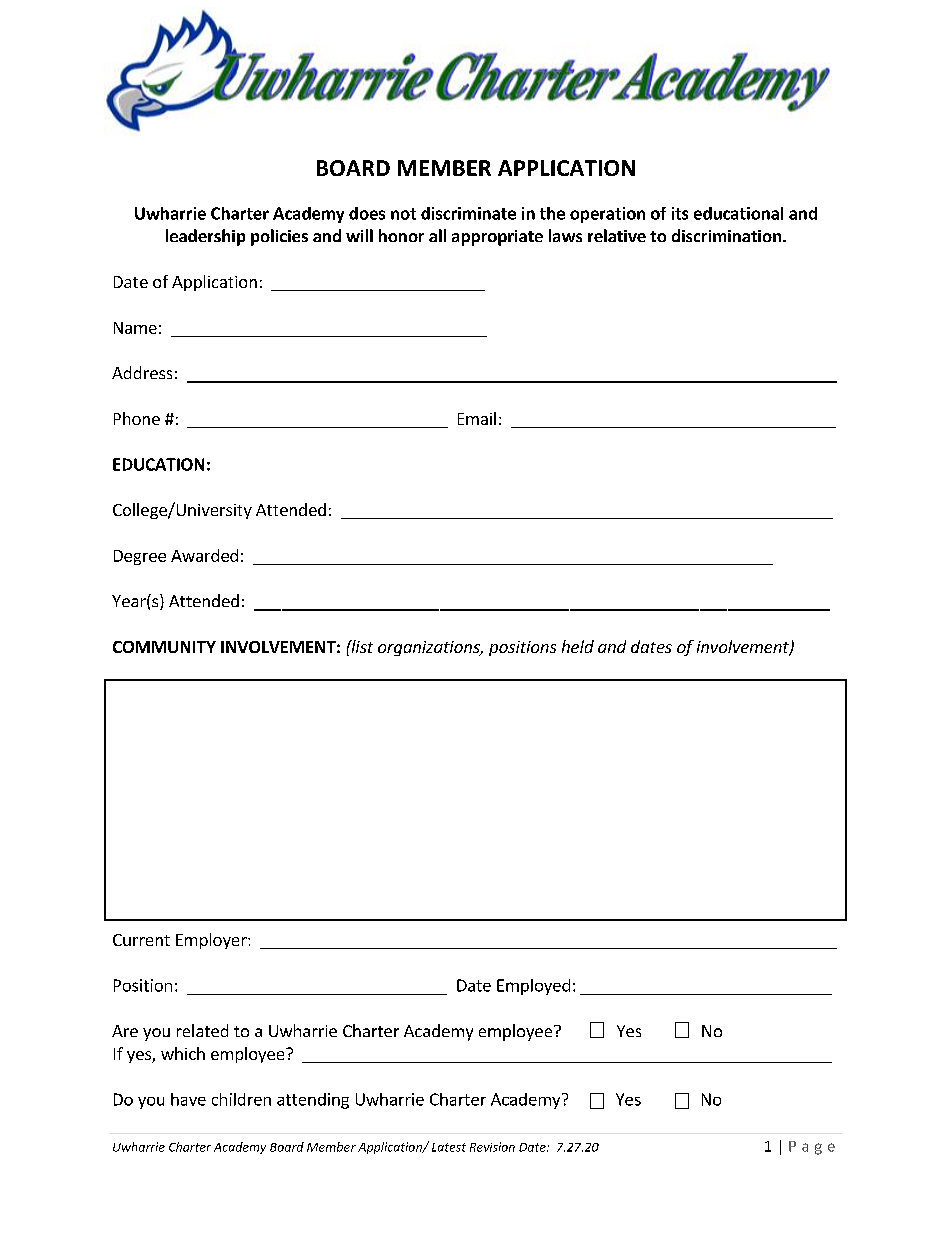 This document has height=1233, width=952. Describe the element at coordinates (492, 1147) in the document. I see `Revision` at that location.
